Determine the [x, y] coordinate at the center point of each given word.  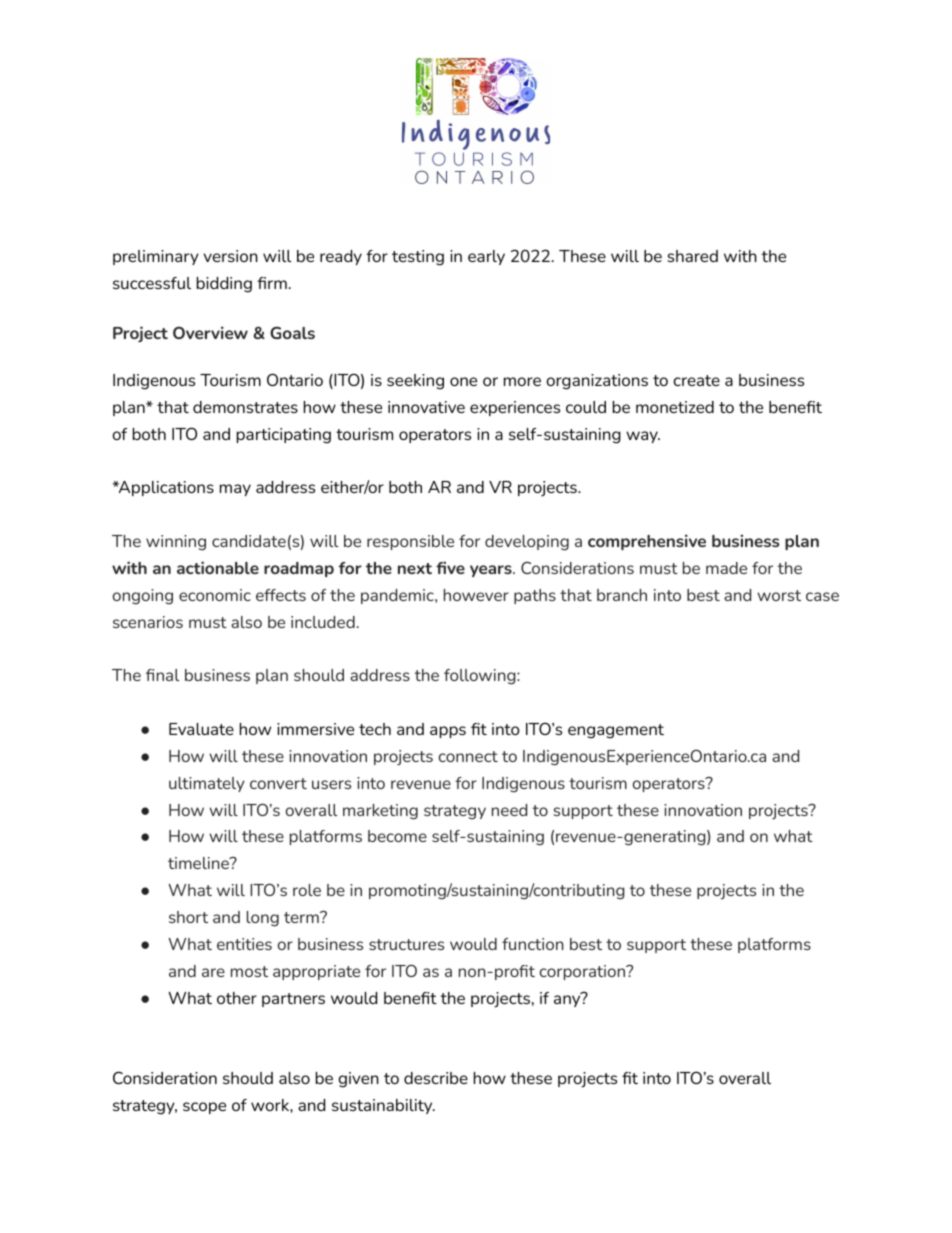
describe [436, 1078]
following [481, 677]
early [486, 257]
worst [779, 595]
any [568, 1000]
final [162, 675]
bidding [224, 285]
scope [204, 1108]
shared [692, 256]
